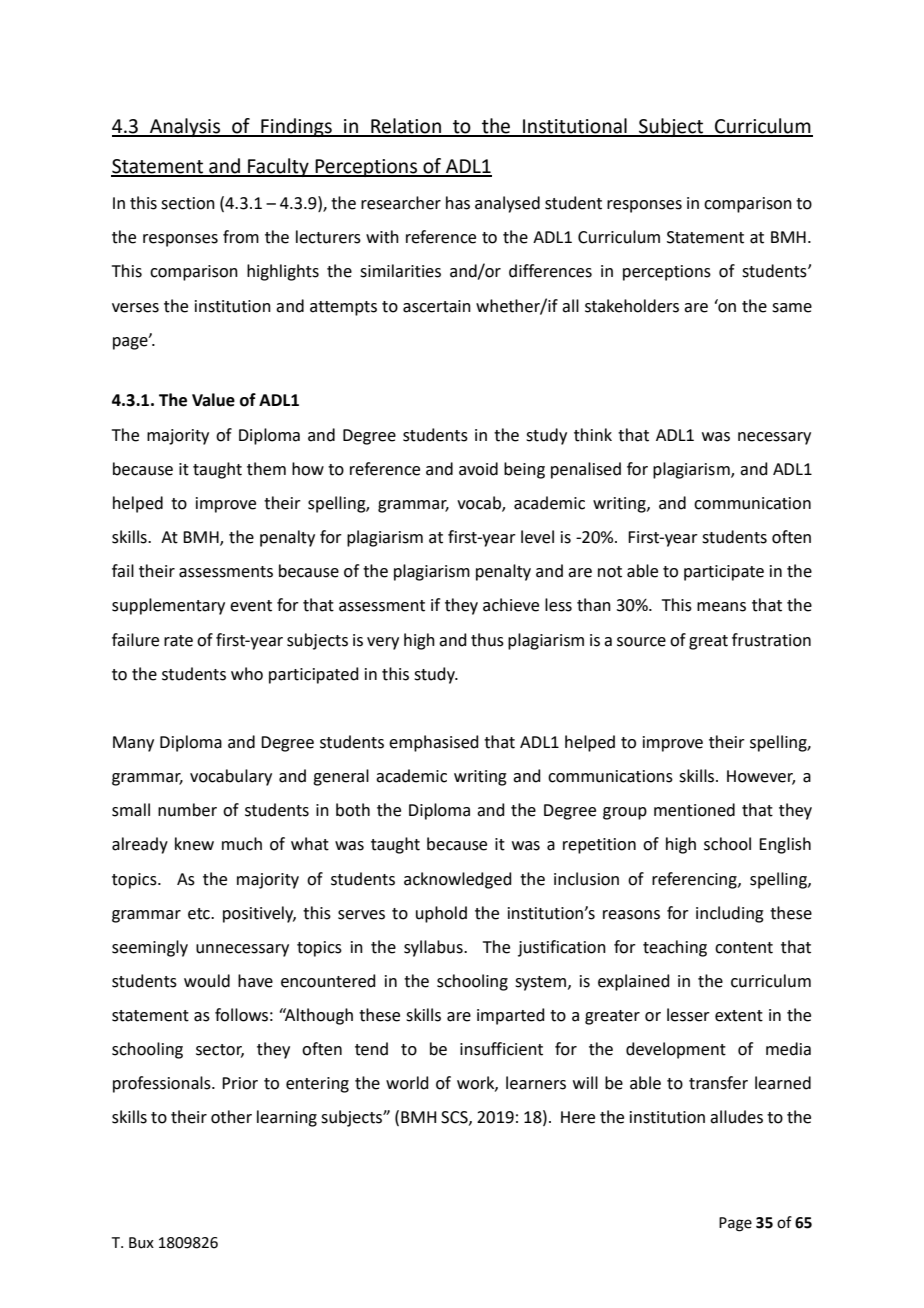 Image resolution: width=924 pixels, height=1308 pixels. What do you see at coordinates (178, 641) in the document?
I see `rate` at bounding box center [178, 641].
